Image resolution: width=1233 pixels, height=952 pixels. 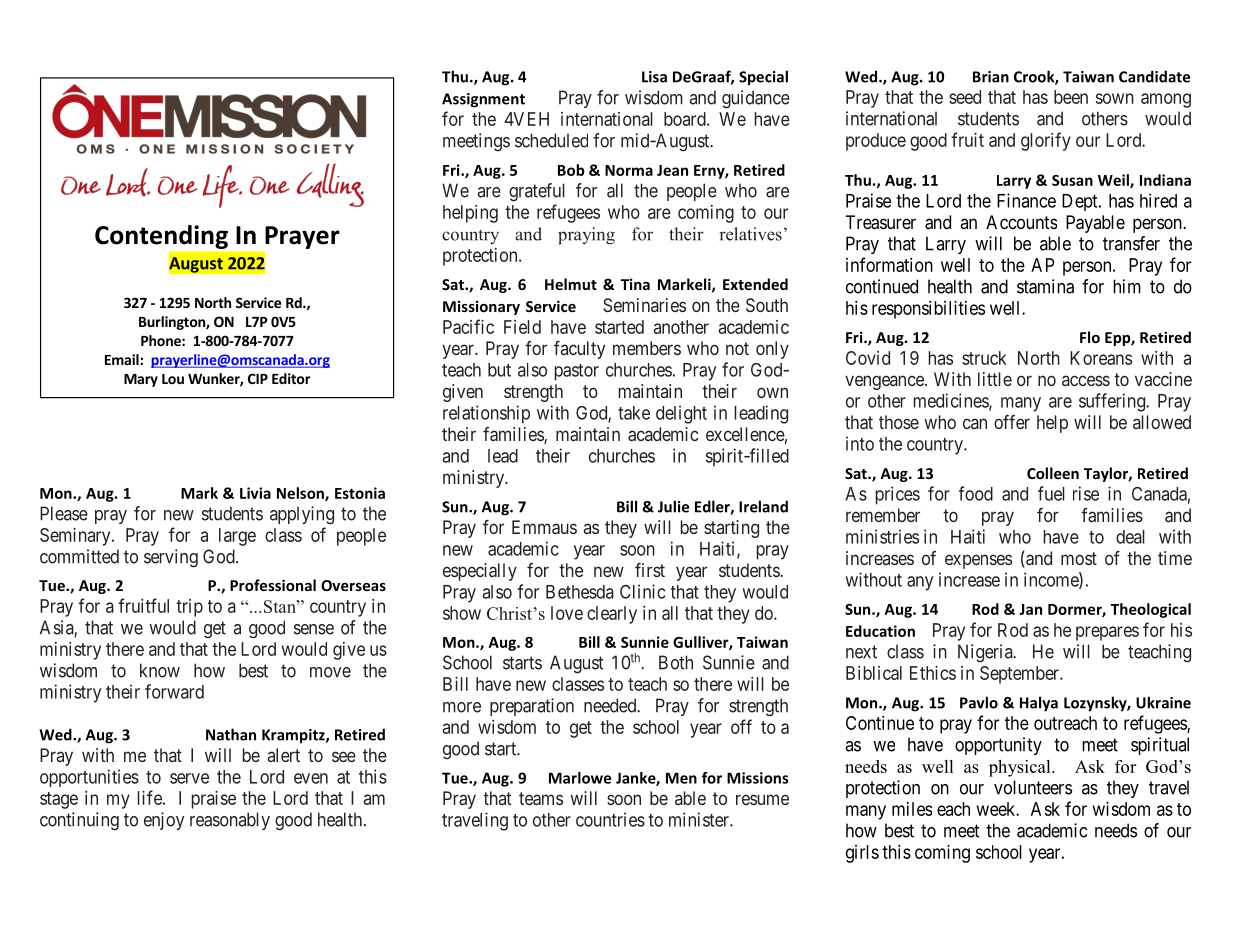 What do you see at coordinates (1071, 97) in the document?
I see `been` at bounding box center [1071, 97].
